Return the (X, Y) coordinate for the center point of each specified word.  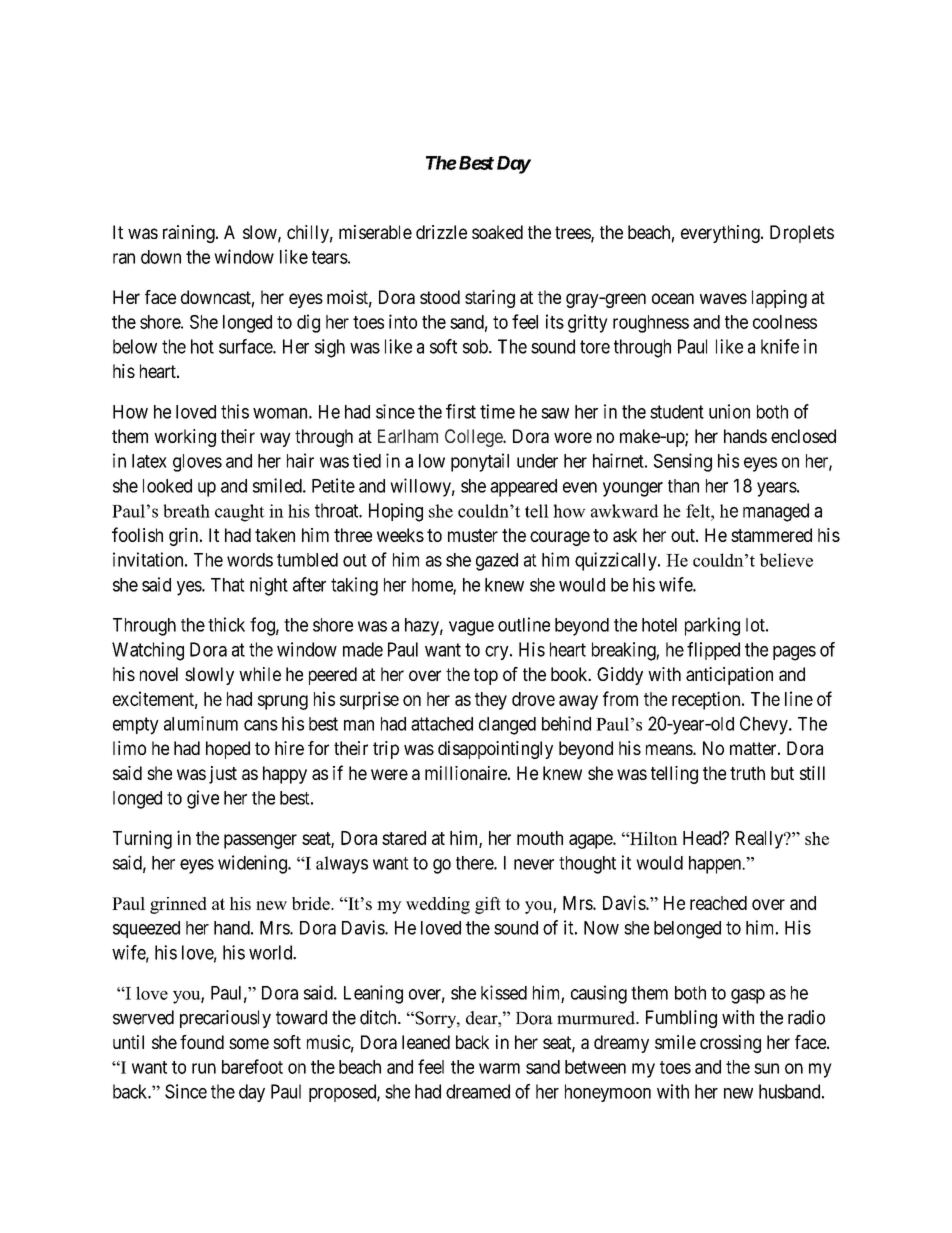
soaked (497, 232)
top (486, 676)
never (534, 864)
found (202, 1042)
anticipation (729, 676)
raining (190, 234)
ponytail (480, 462)
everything (721, 234)
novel (159, 674)
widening (253, 864)
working (185, 438)
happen (716, 865)
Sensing (683, 462)
